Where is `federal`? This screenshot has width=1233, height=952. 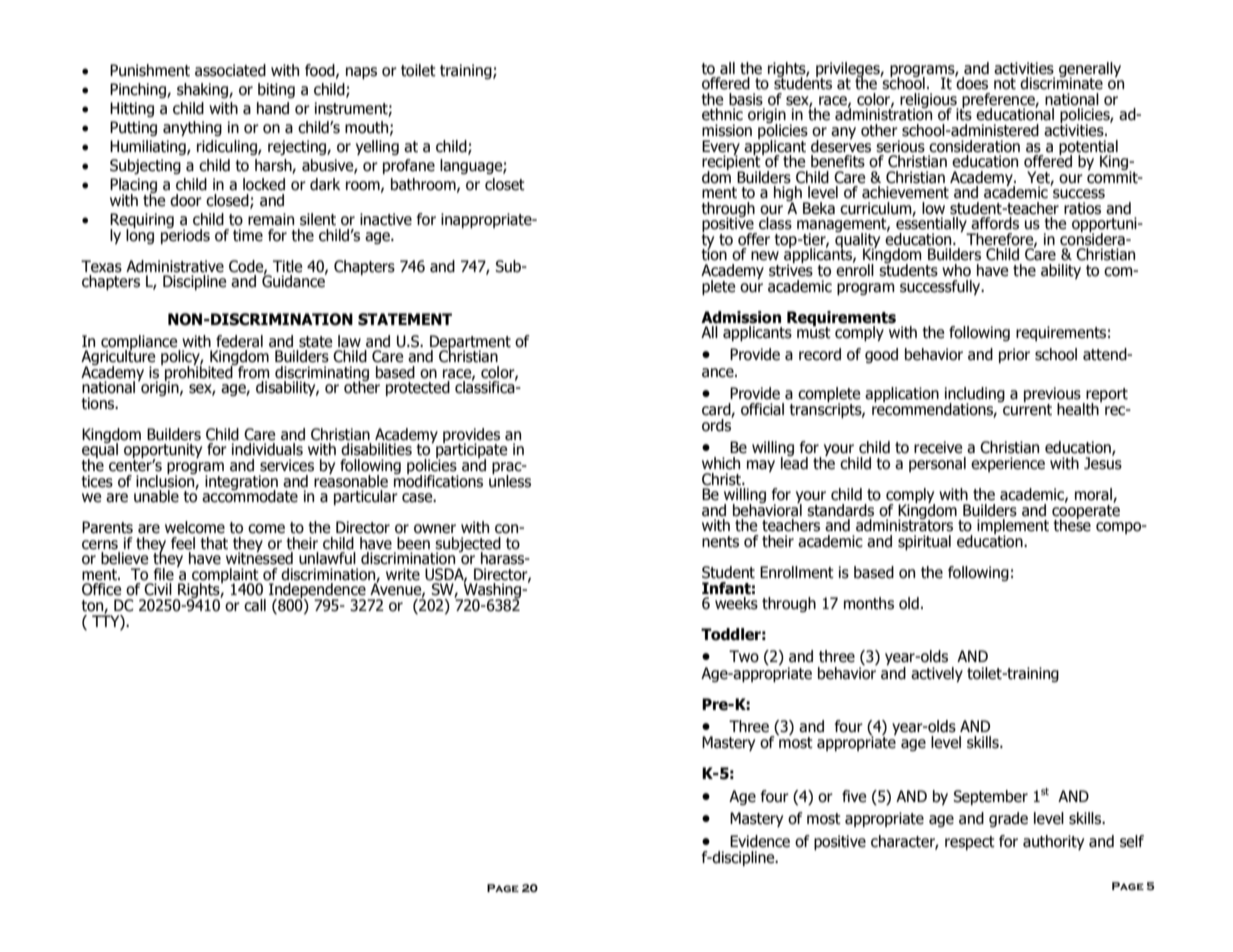
federal is located at coordinates (239, 341).
